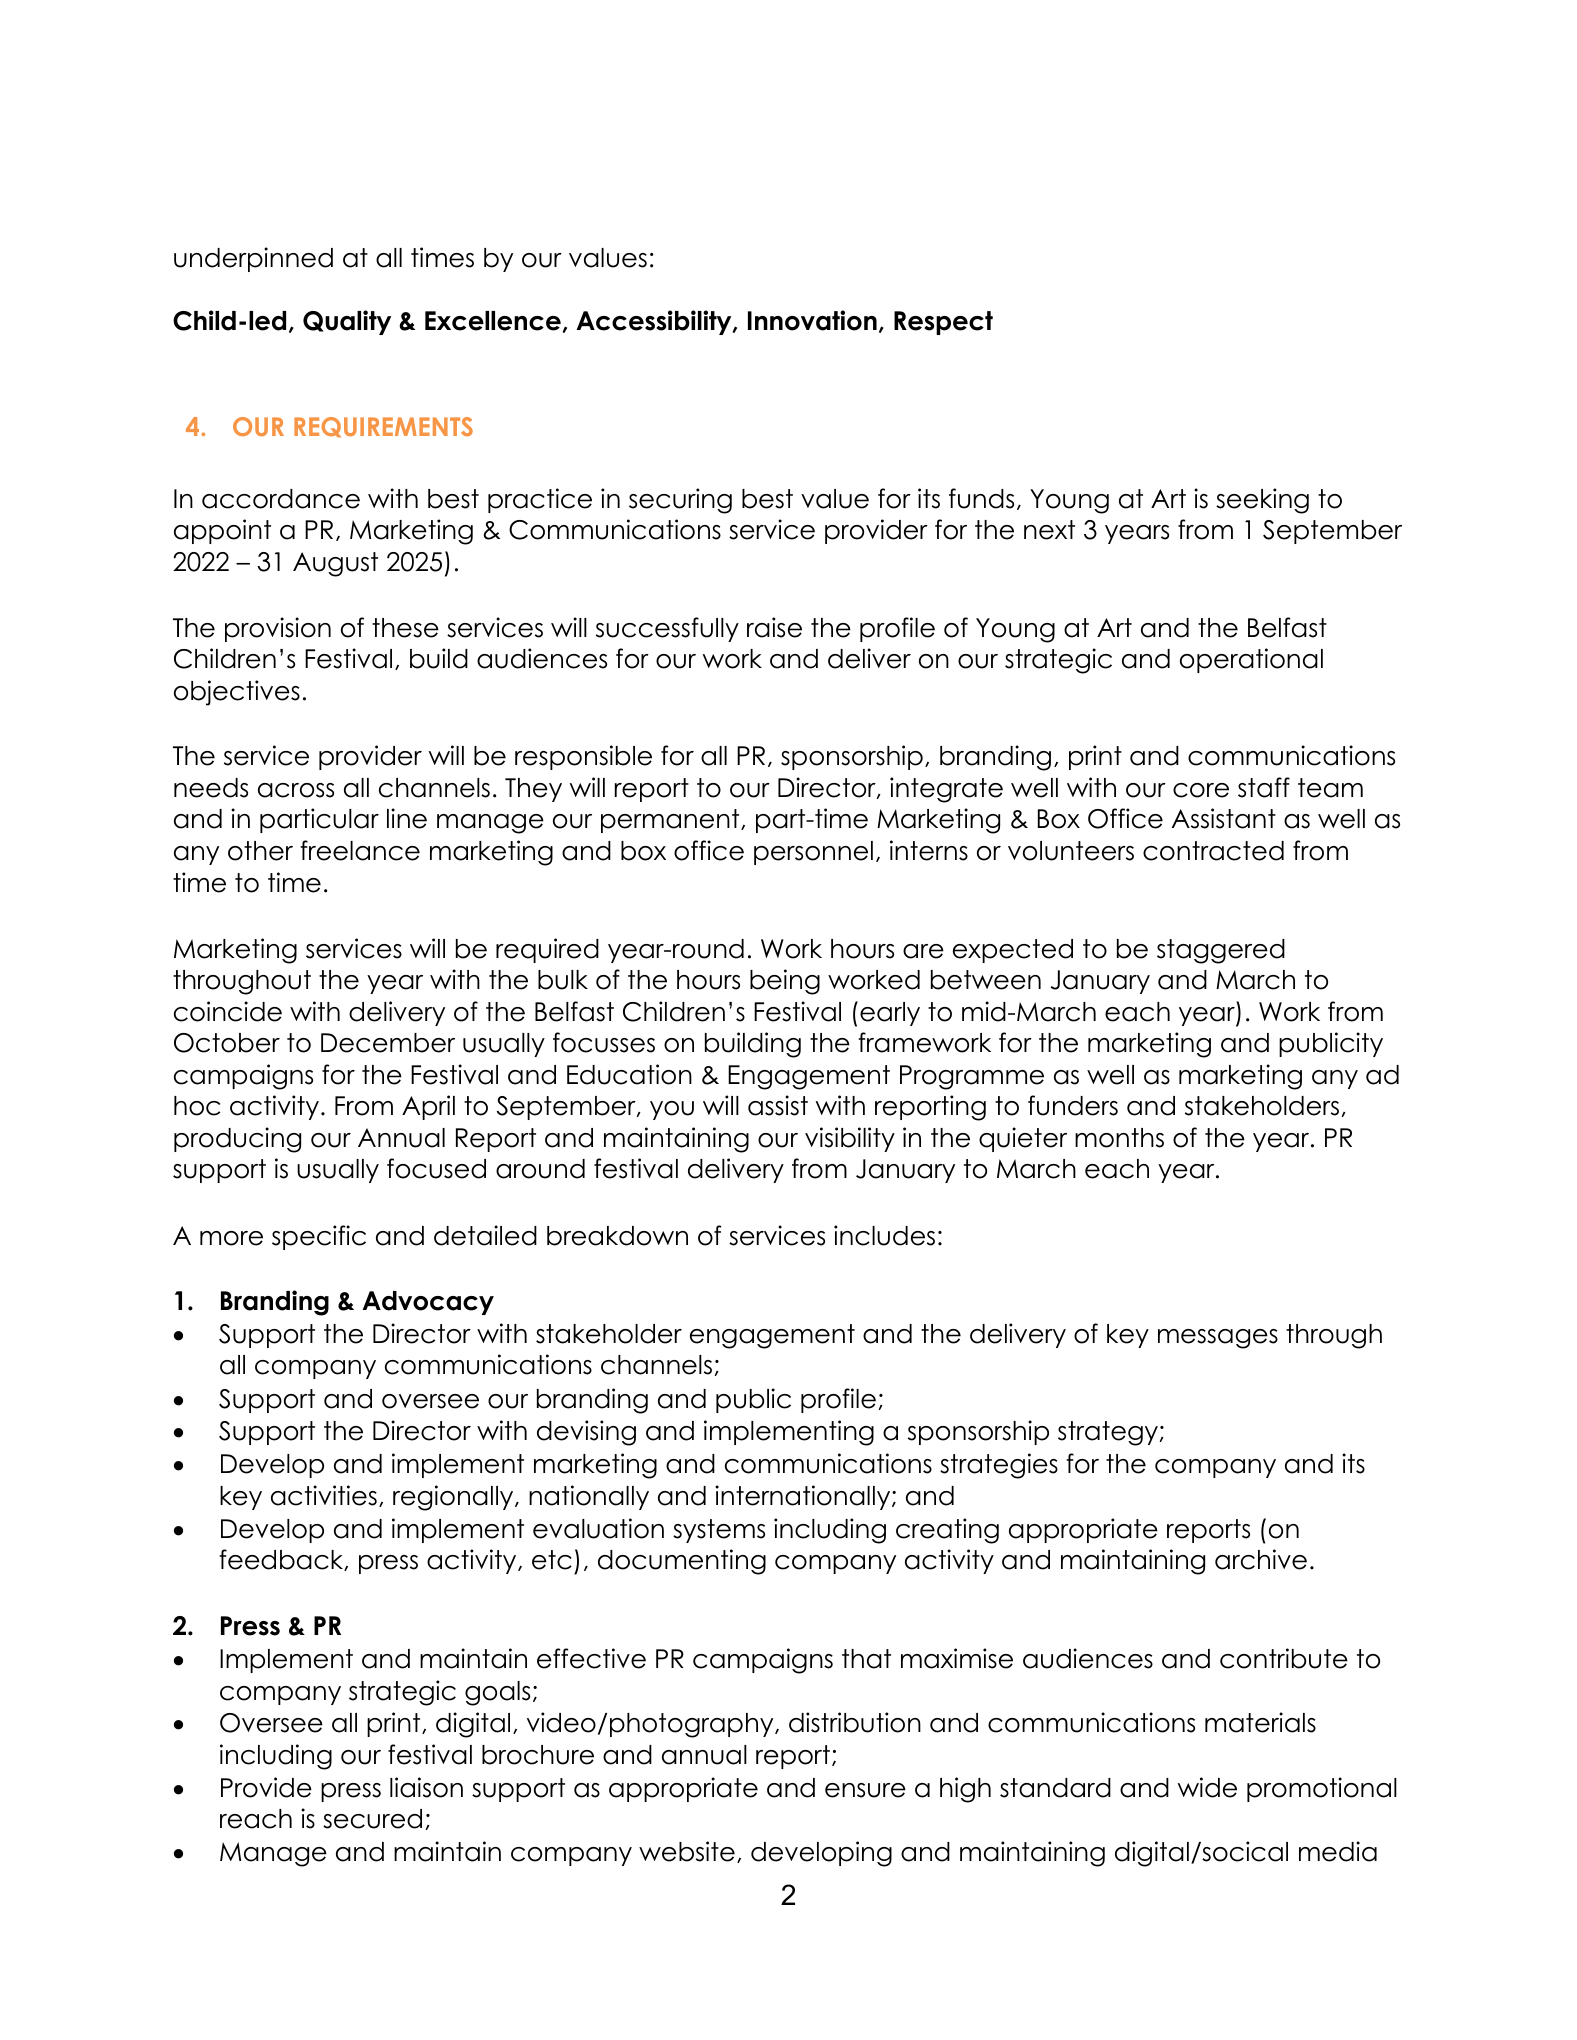  What do you see at coordinates (943, 323) in the page?
I see `Respect` at bounding box center [943, 323].
